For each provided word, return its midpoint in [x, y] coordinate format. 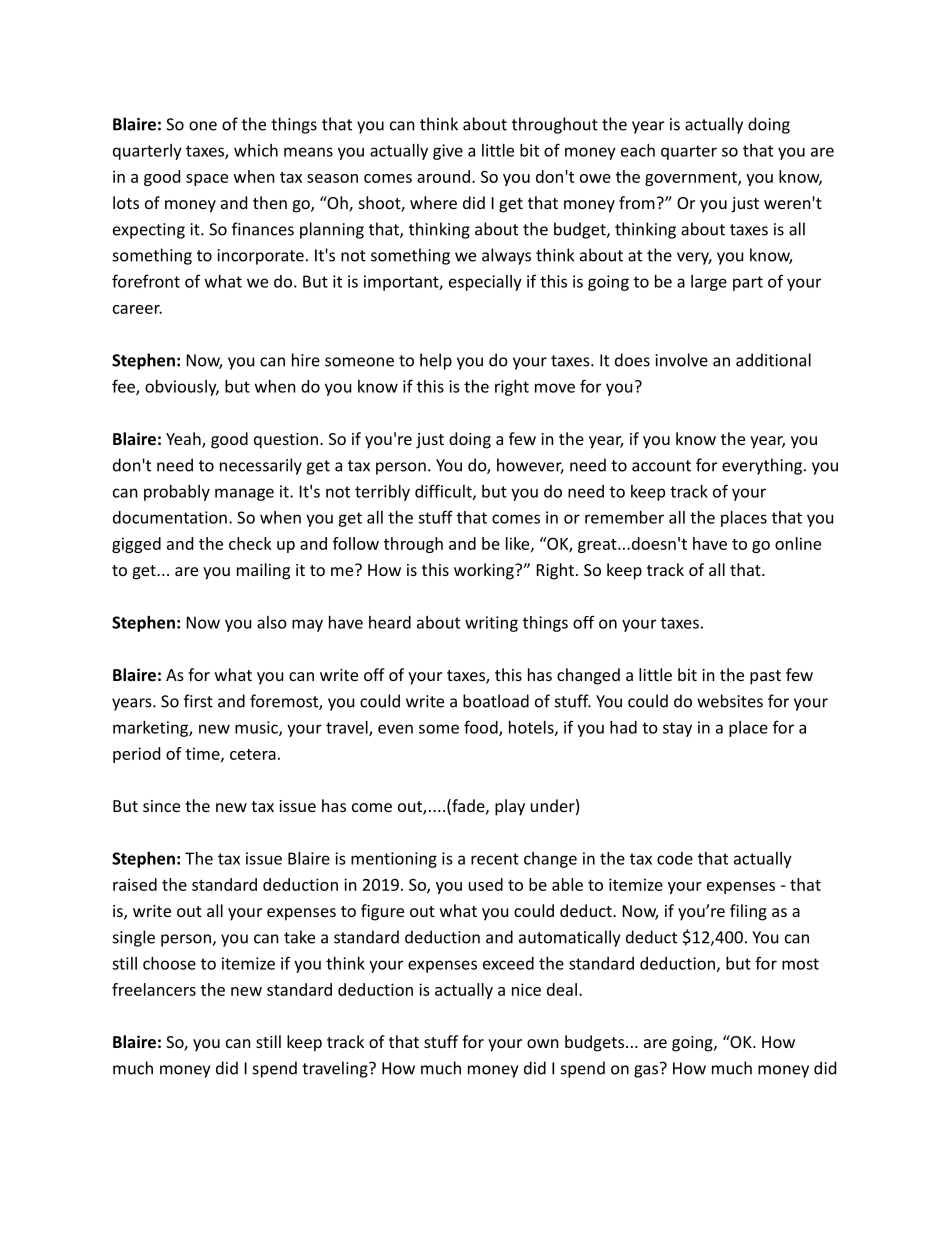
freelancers [154, 989]
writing [491, 624]
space [207, 180]
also [272, 622]
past [765, 677]
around [443, 176]
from [637, 202]
